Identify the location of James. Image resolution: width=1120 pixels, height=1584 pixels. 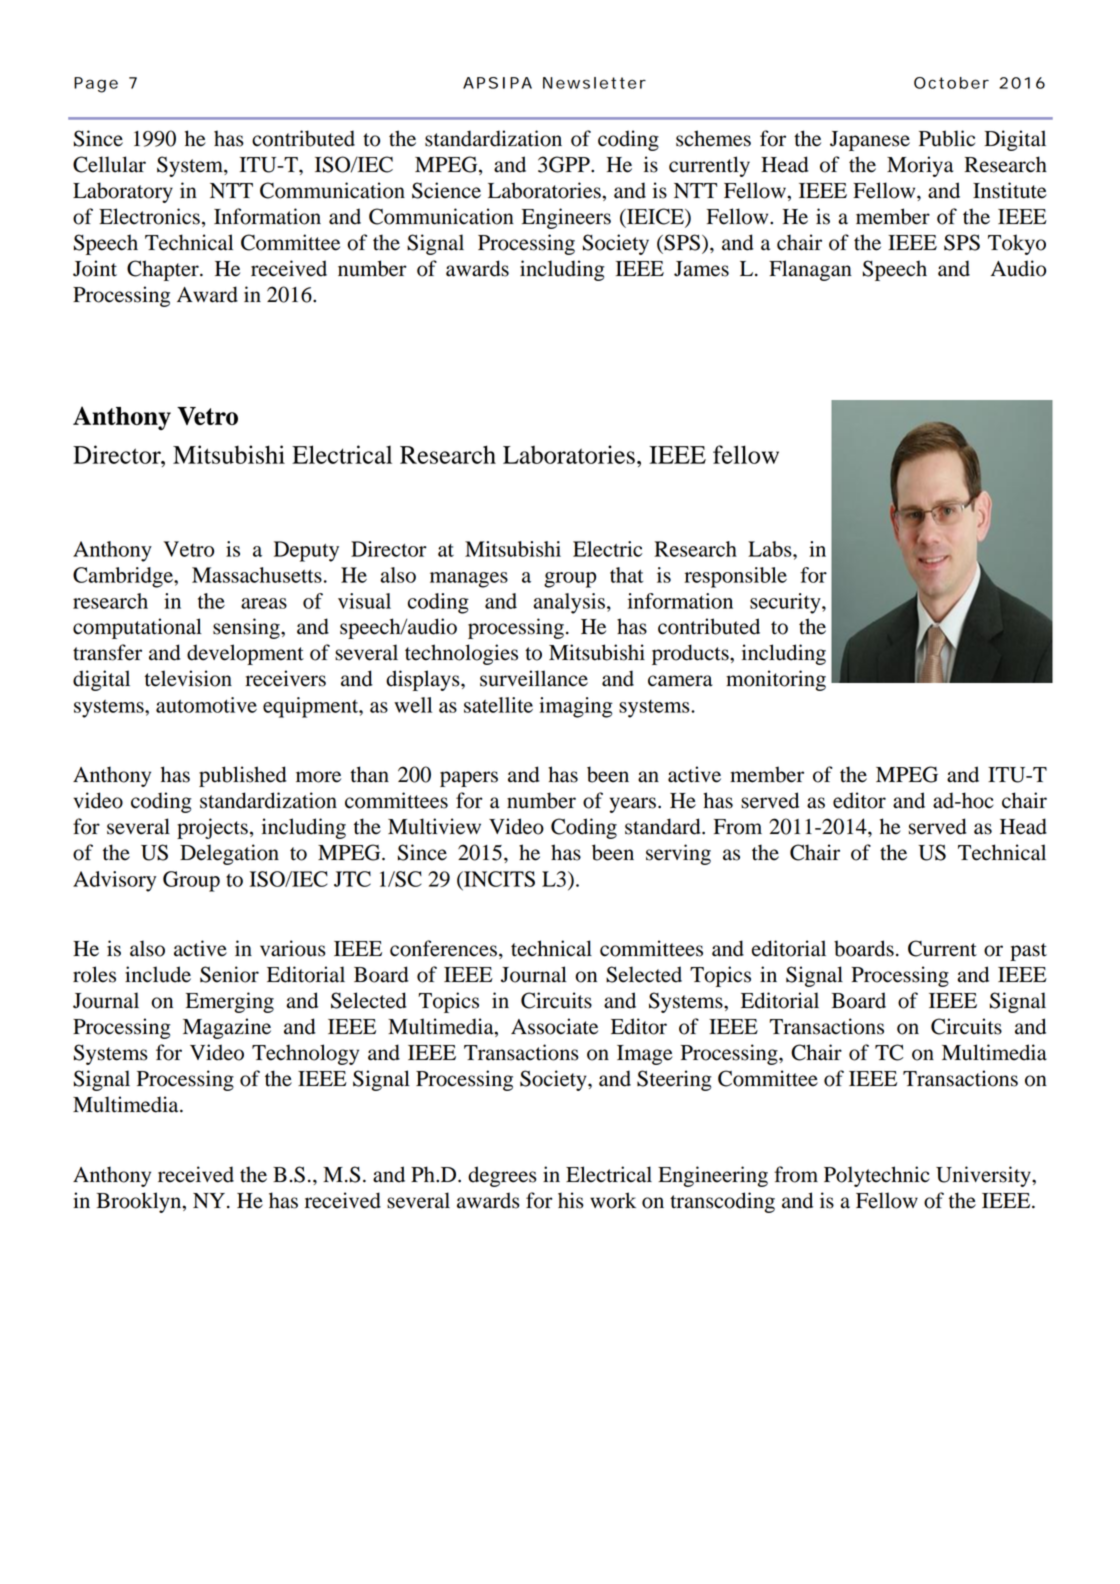
(701, 269).
